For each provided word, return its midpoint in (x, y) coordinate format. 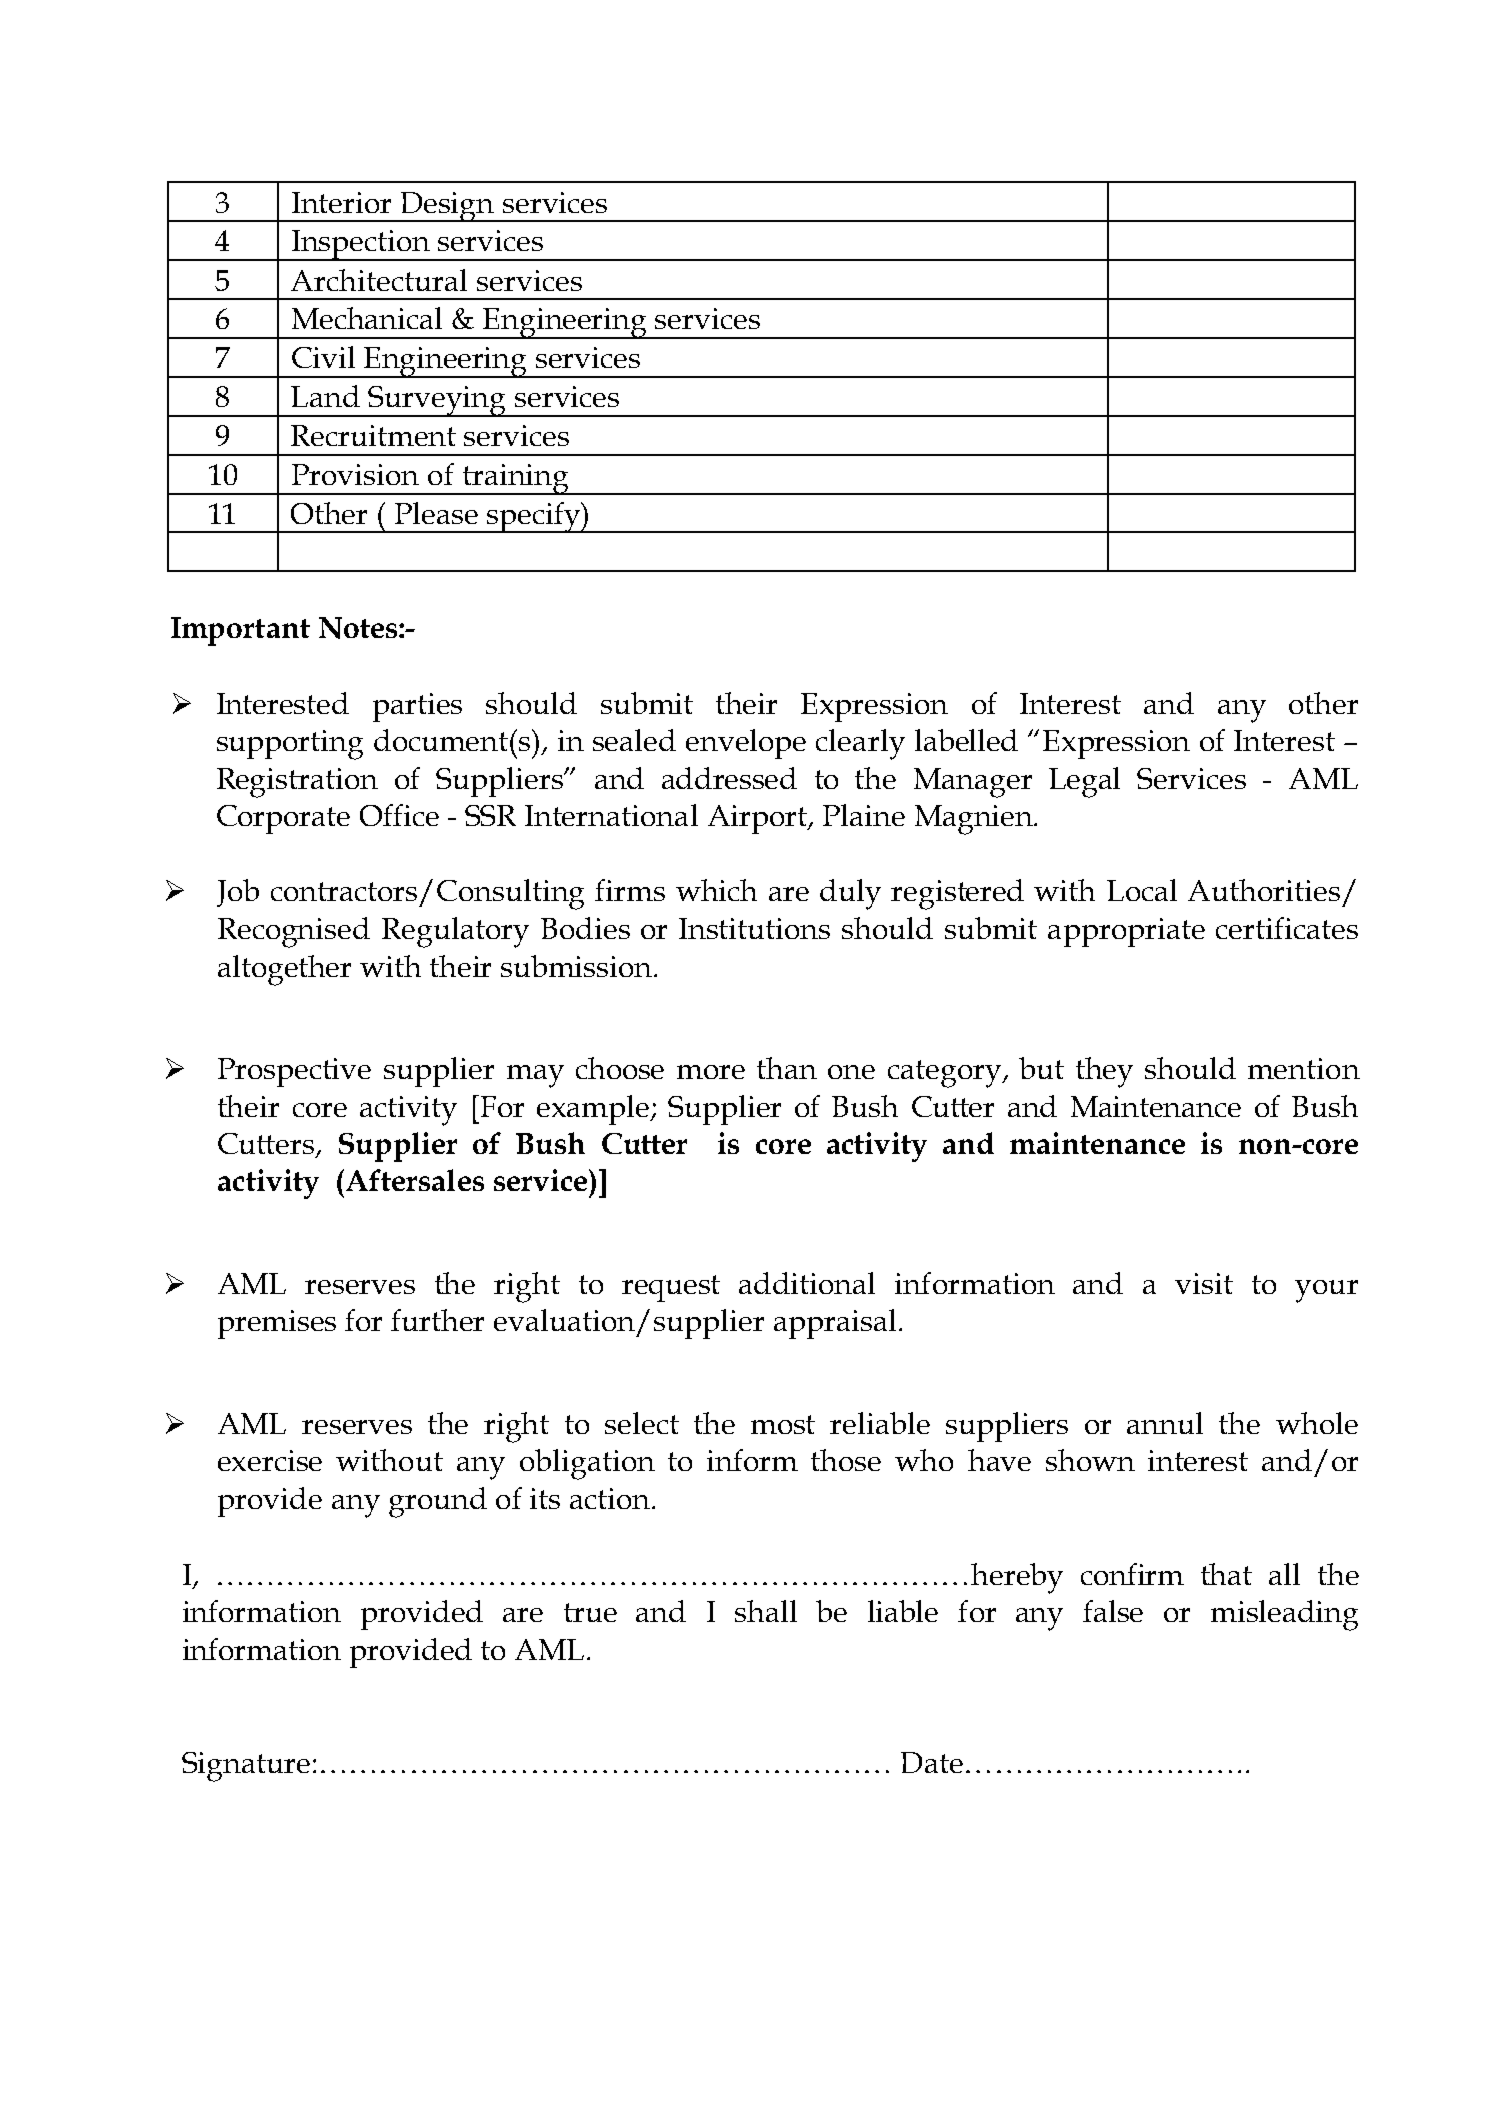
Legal (1084, 782)
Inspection (361, 245)
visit (1204, 1283)
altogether (284, 970)
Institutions (754, 928)
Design (448, 207)
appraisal (835, 1324)
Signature (246, 1767)
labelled (966, 740)
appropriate (1126, 932)
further (437, 1320)
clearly (860, 744)
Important (240, 631)
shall (766, 1611)
